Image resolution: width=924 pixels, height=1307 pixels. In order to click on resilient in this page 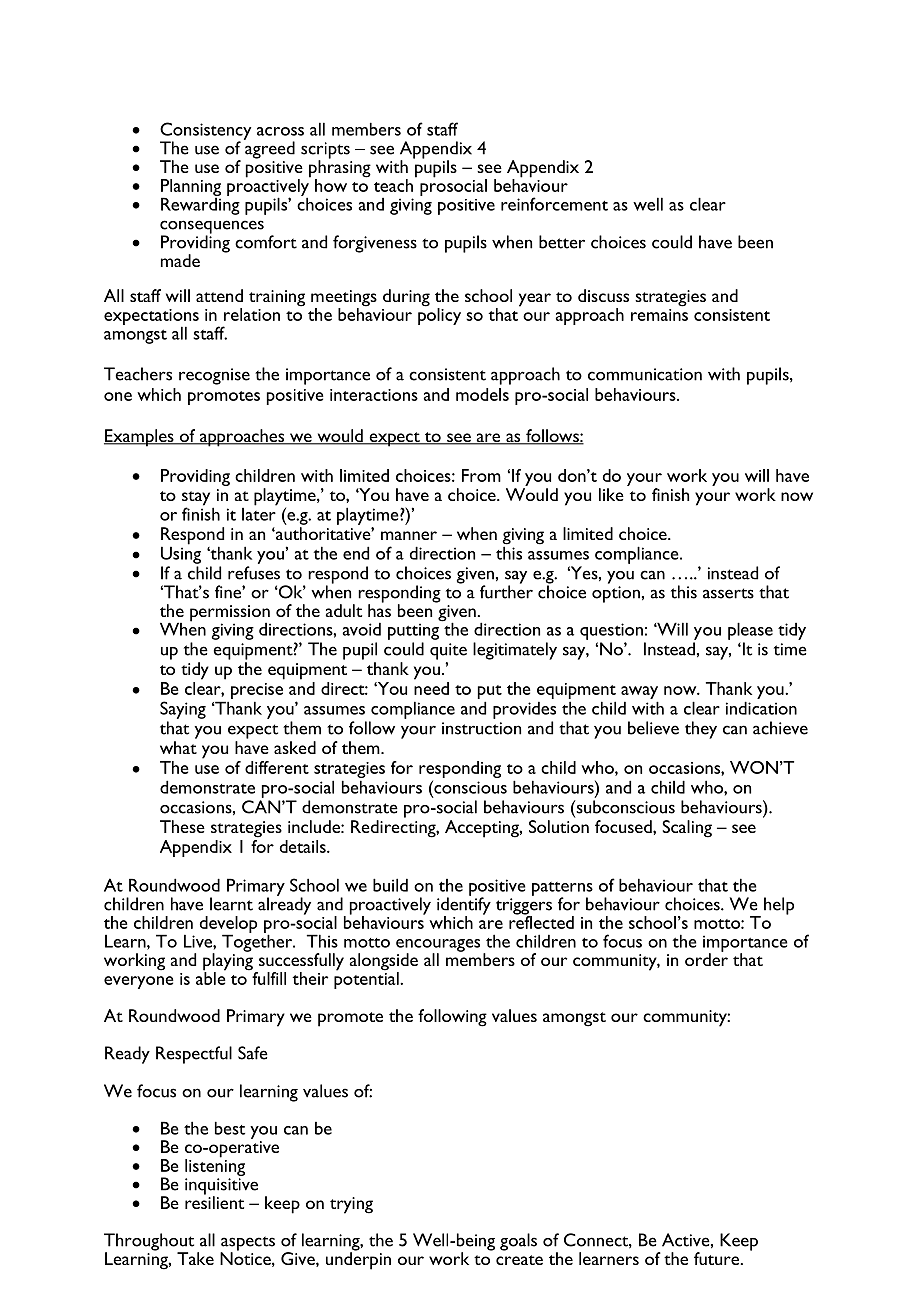, I will do `click(214, 1201)`.
